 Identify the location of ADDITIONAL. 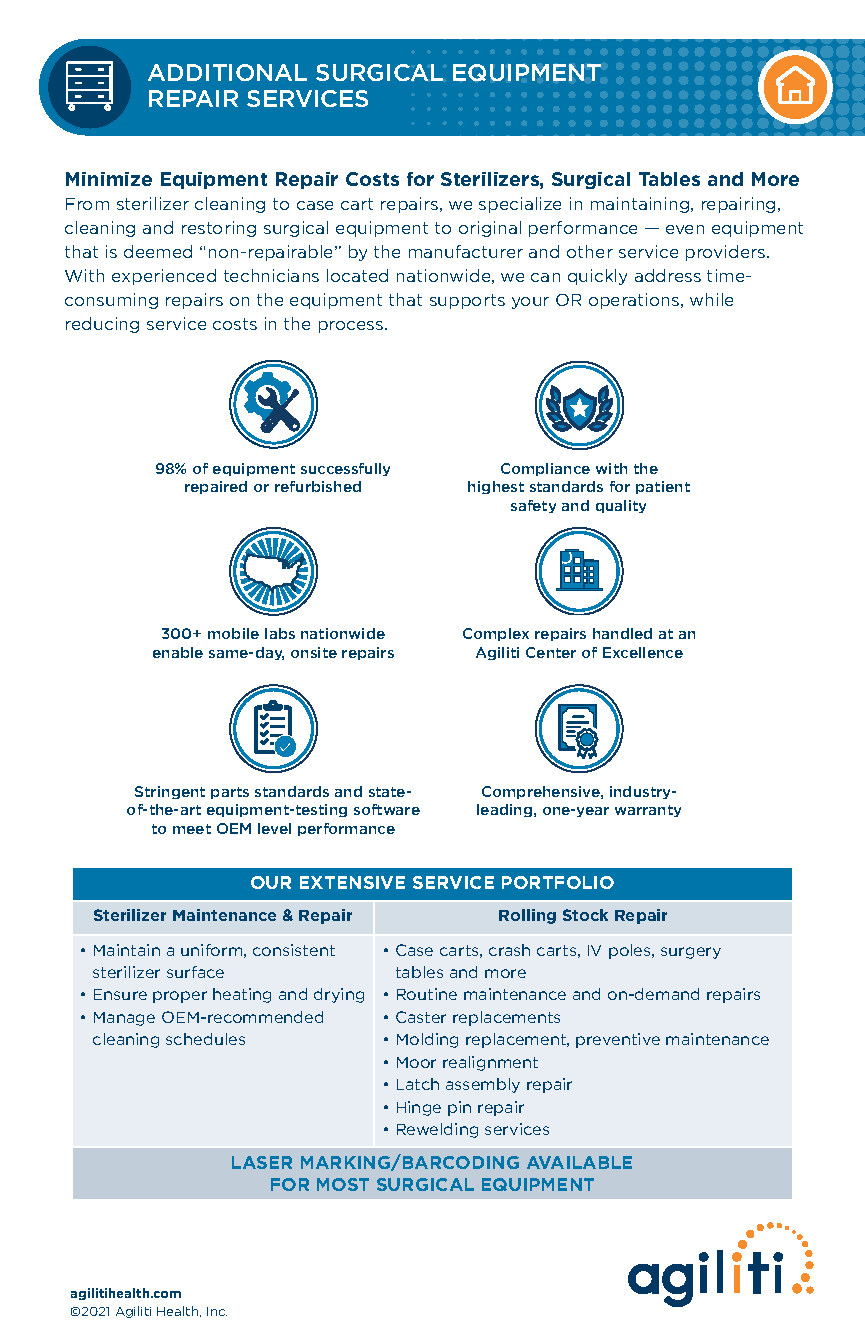
(227, 72).
